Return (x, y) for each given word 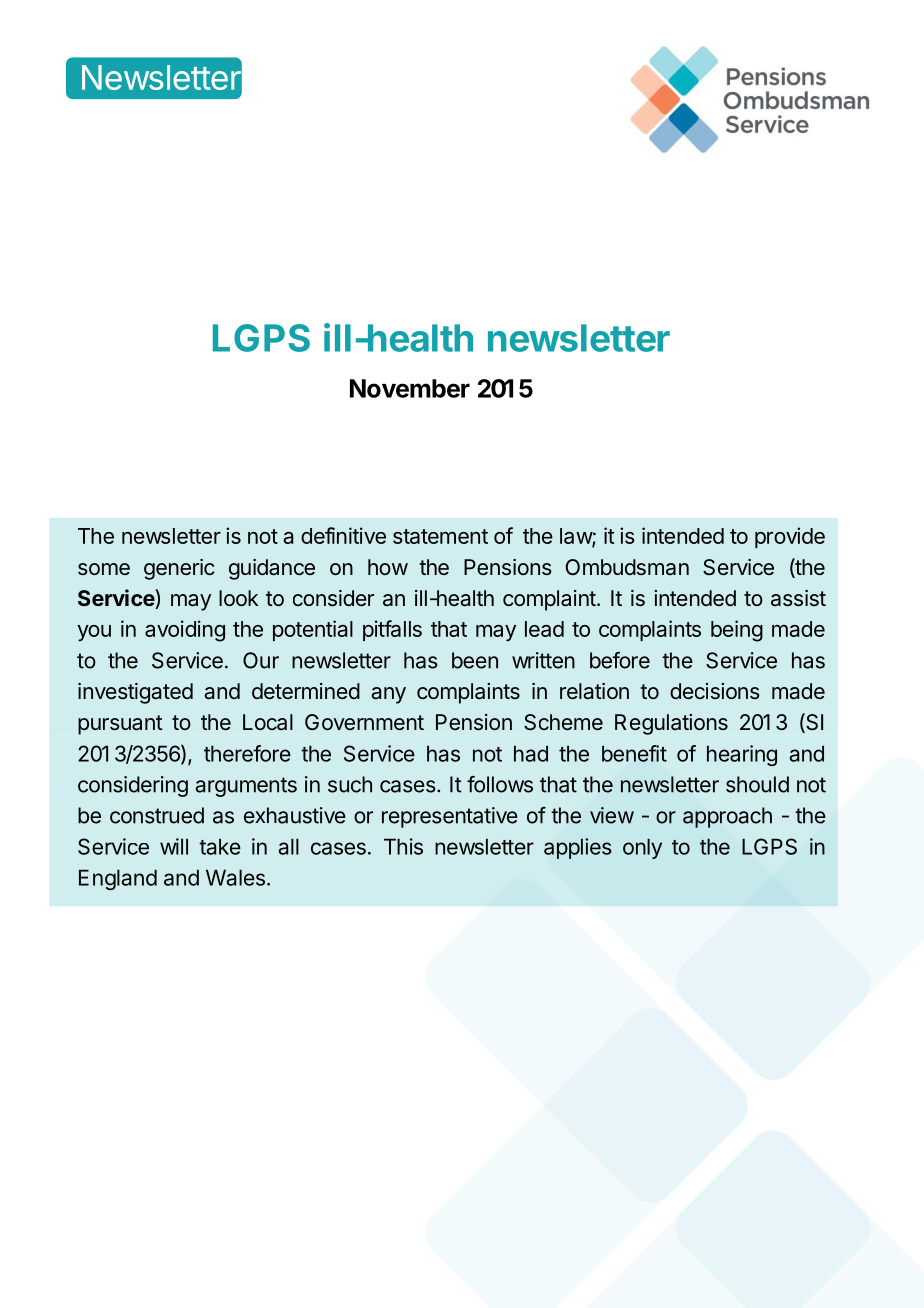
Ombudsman (627, 567)
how (388, 567)
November (410, 388)
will (174, 846)
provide (790, 537)
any (388, 695)
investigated (135, 693)
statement (440, 536)
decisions (715, 691)
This (403, 846)
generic (179, 569)
